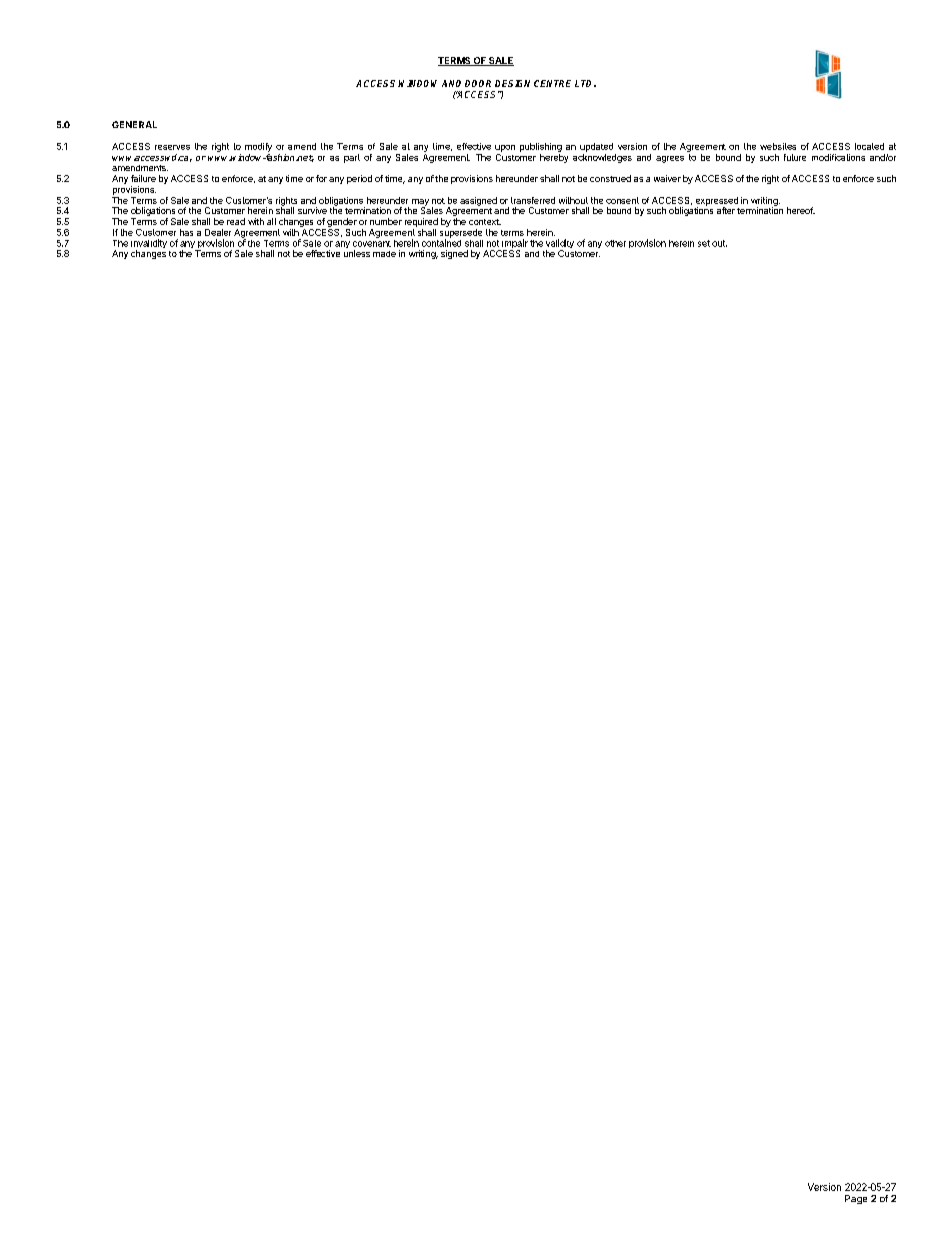 This screenshot has height=1233, width=952. I want to click on Dealer, so click(218, 232).
